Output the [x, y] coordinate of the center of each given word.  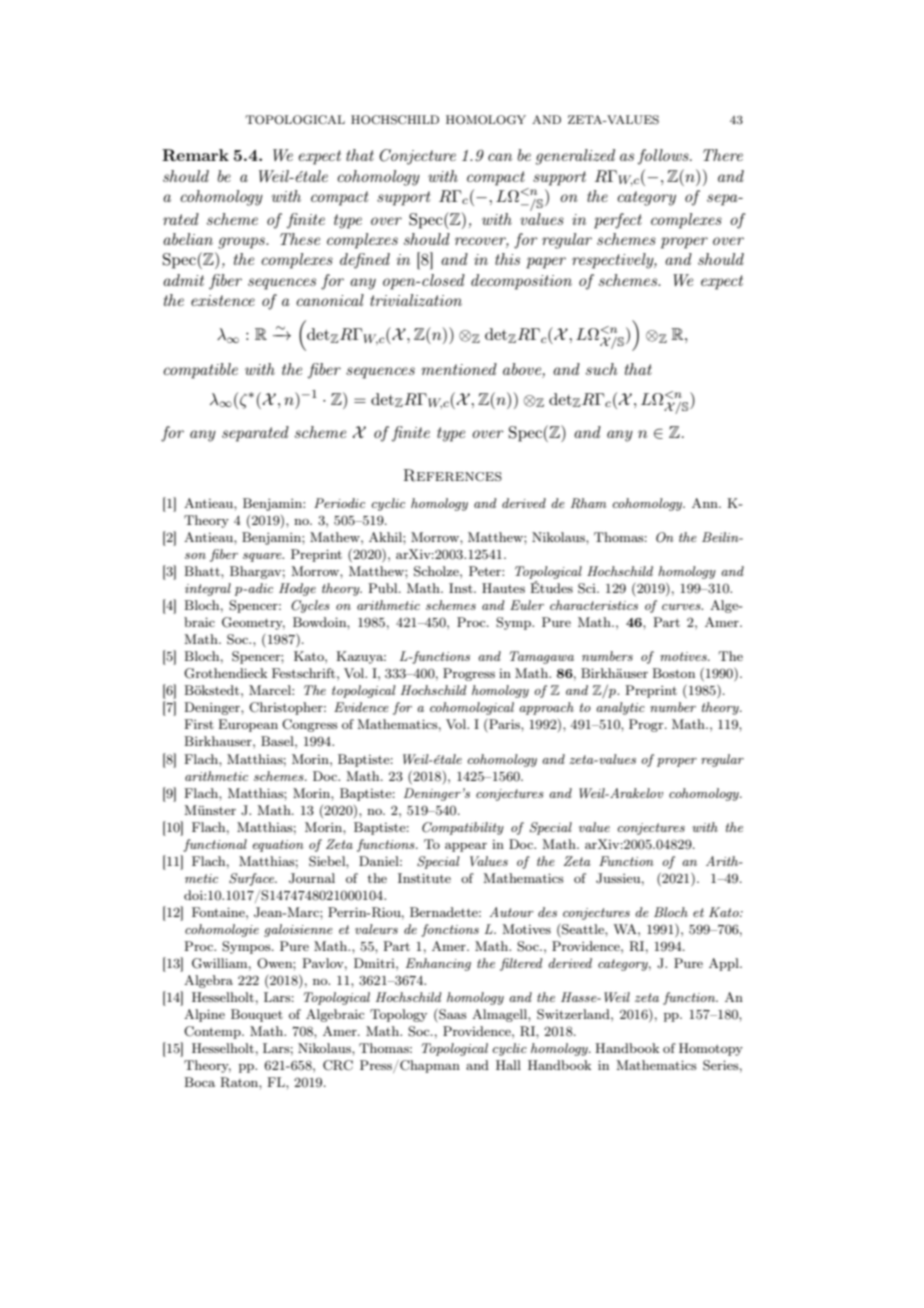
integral [208, 589]
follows [664, 157]
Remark [195, 155]
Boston [673, 673]
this [507, 259]
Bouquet [257, 1015]
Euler [527, 605]
